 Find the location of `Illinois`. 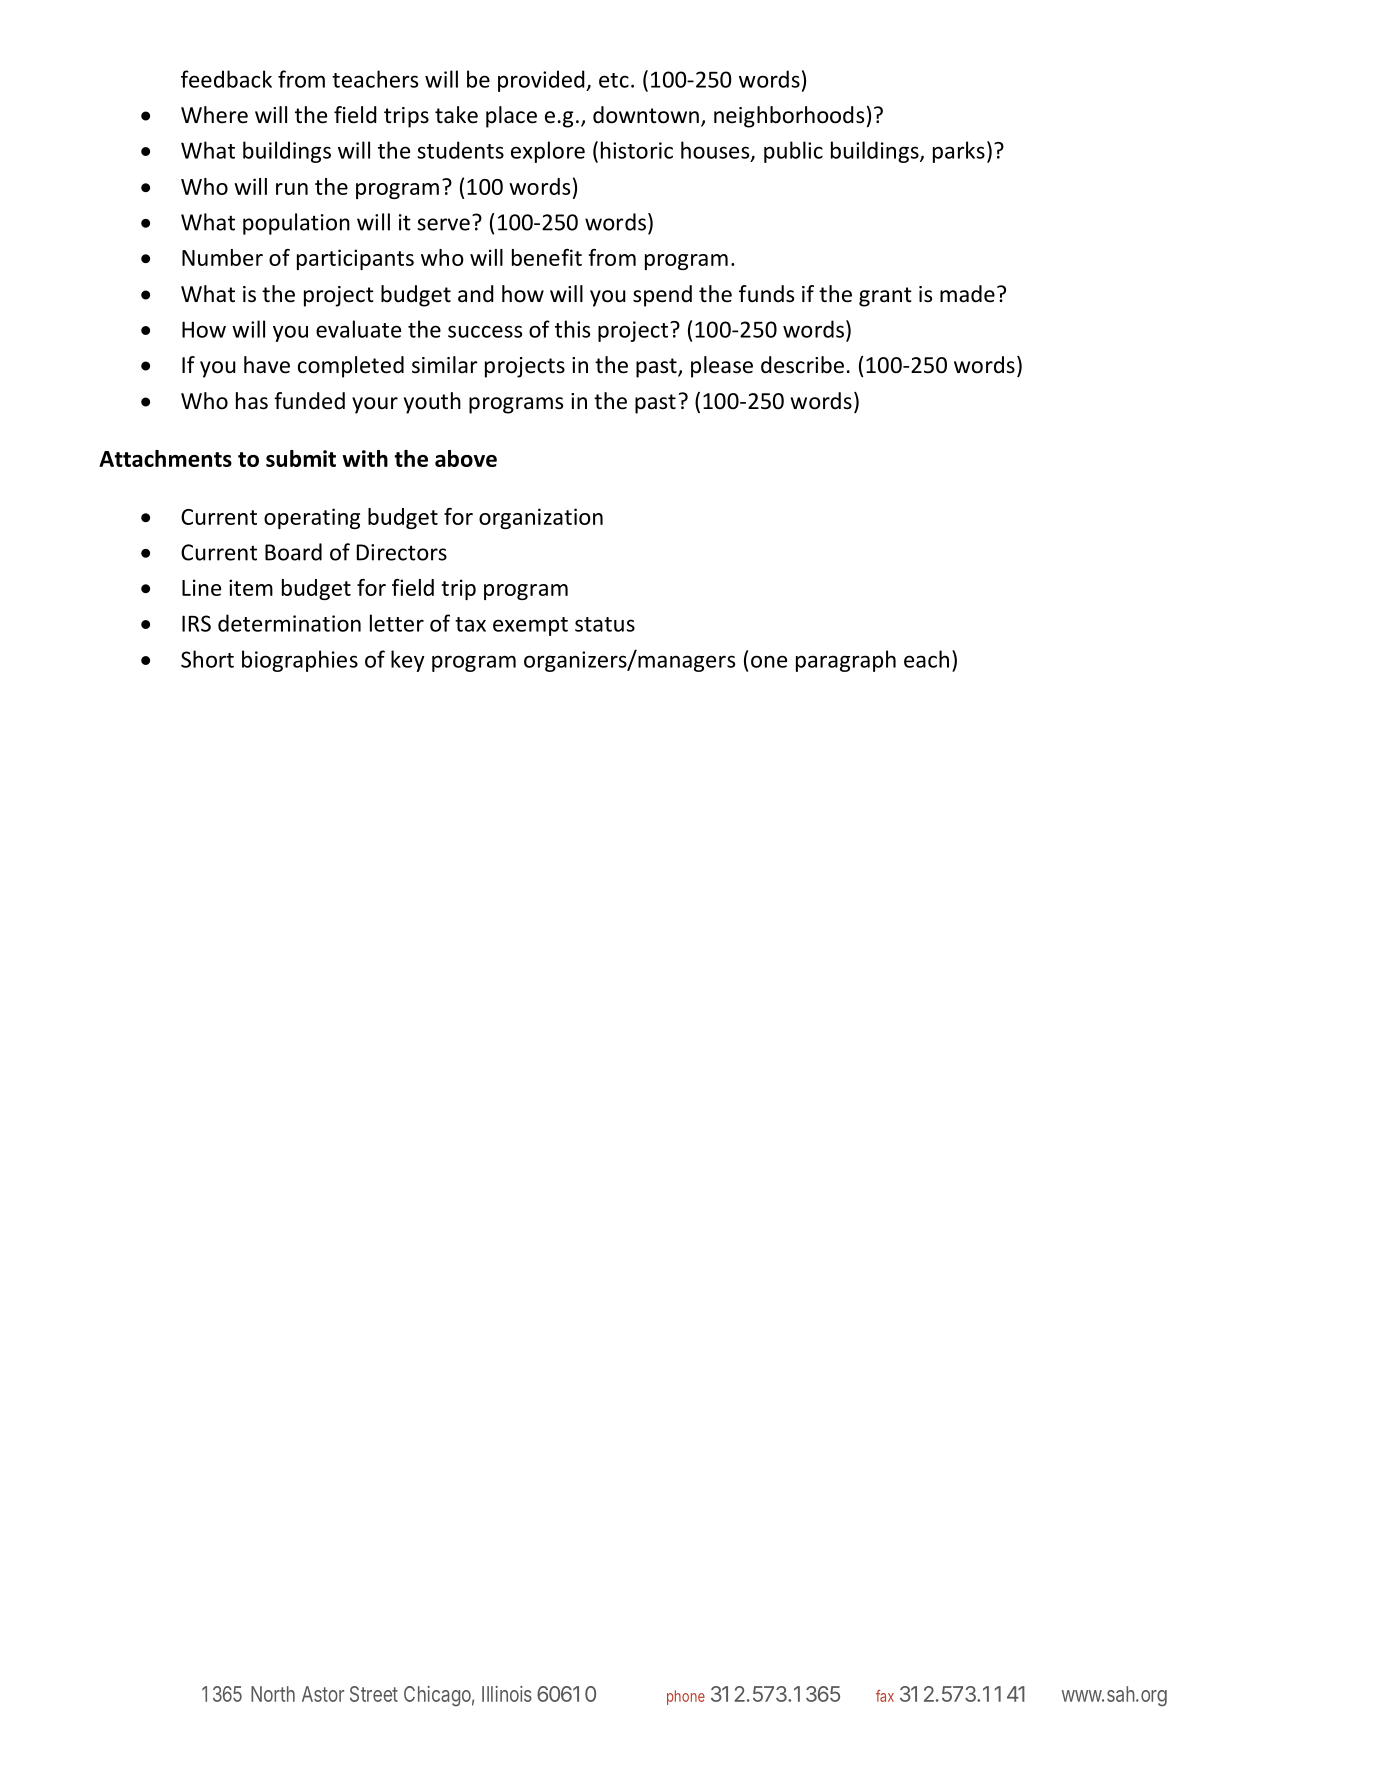

Illinois is located at coordinates (507, 1694).
